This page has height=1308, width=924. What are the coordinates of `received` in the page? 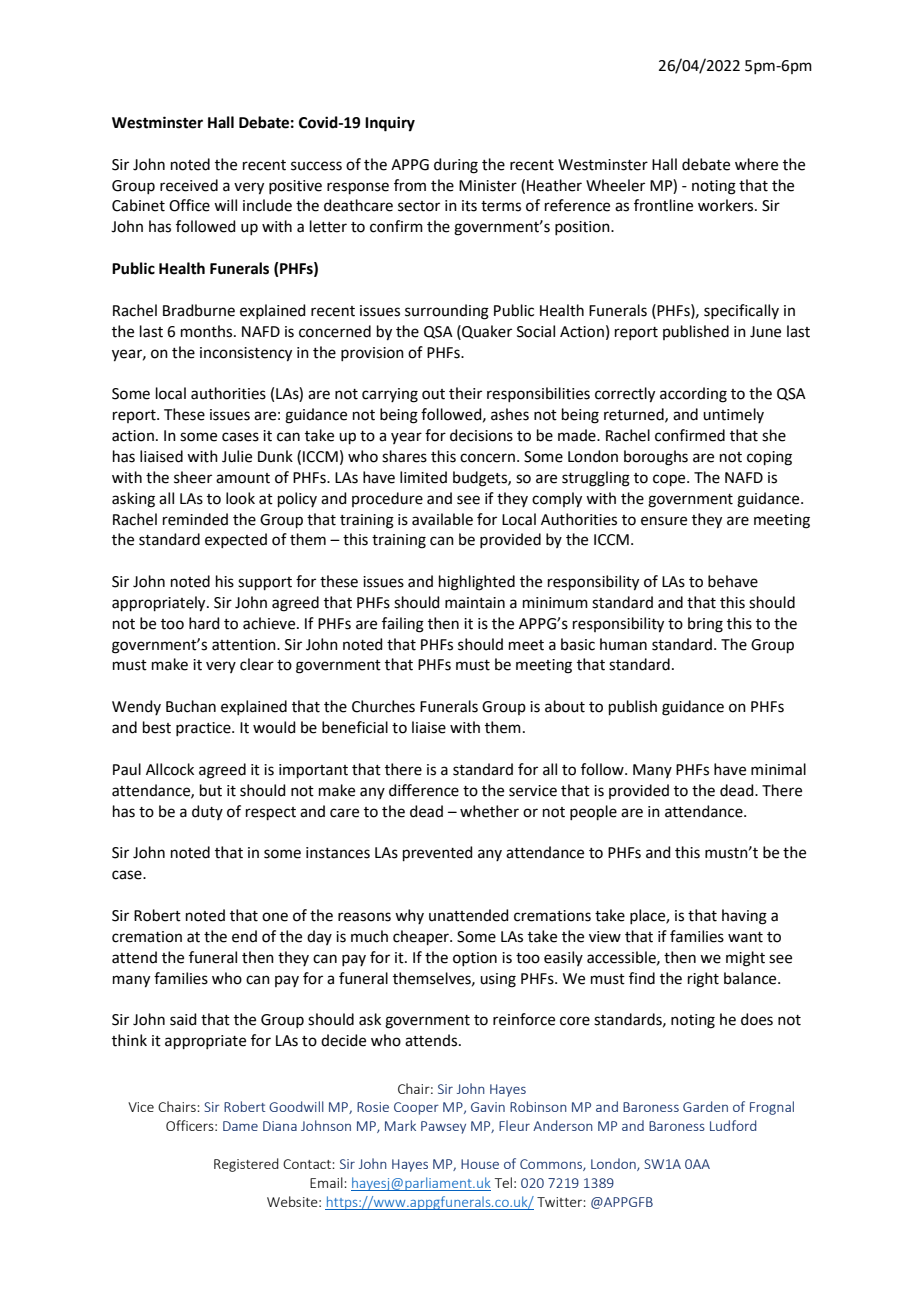 It's located at (189, 185).
